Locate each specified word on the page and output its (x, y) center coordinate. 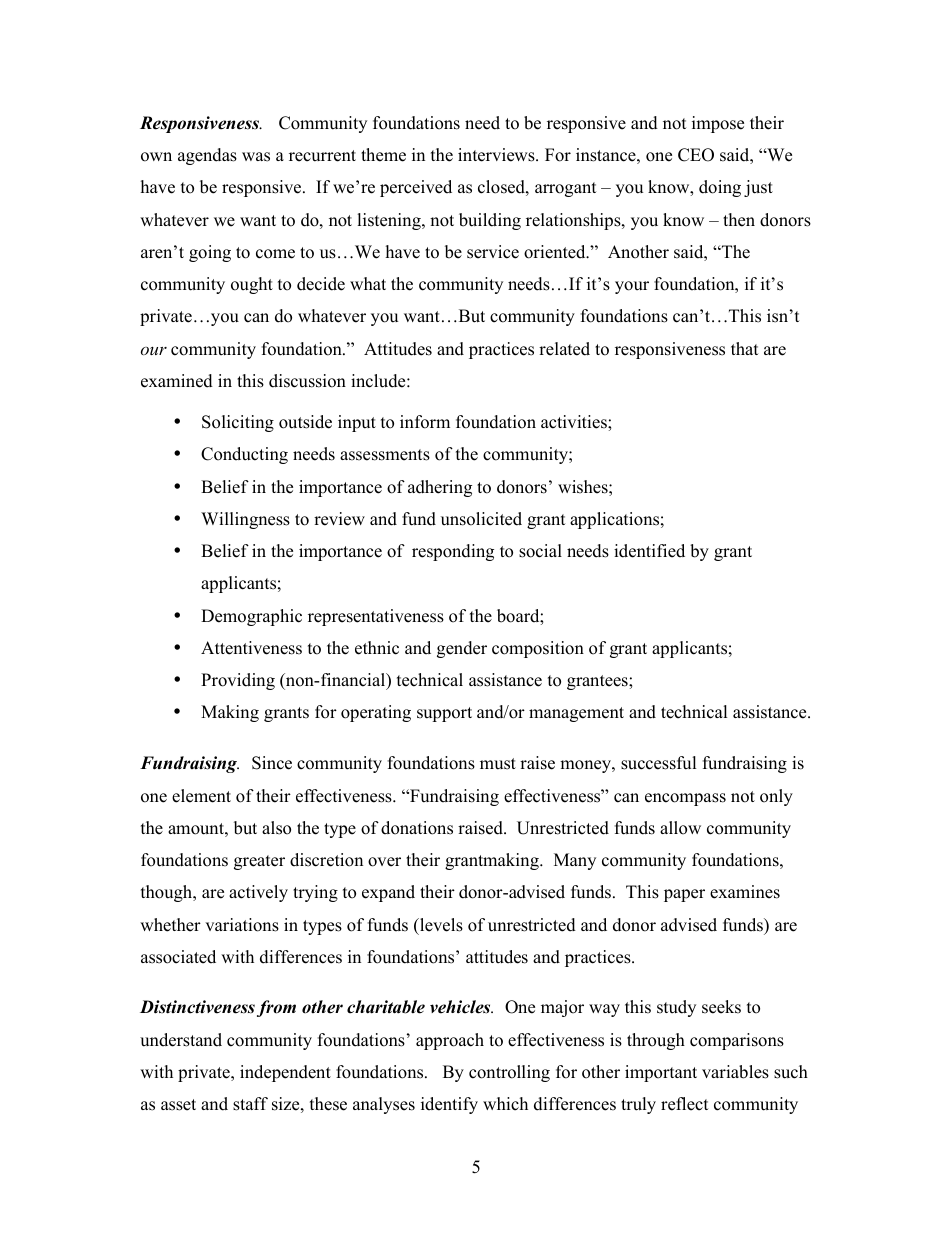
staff (250, 1104)
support (444, 714)
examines (745, 892)
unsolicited (481, 519)
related (564, 349)
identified (649, 551)
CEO (696, 155)
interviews (497, 155)
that (745, 348)
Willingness (245, 520)
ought (252, 285)
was (256, 157)
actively (258, 893)
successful (659, 763)
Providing (238, 681)
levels (440, 925)
